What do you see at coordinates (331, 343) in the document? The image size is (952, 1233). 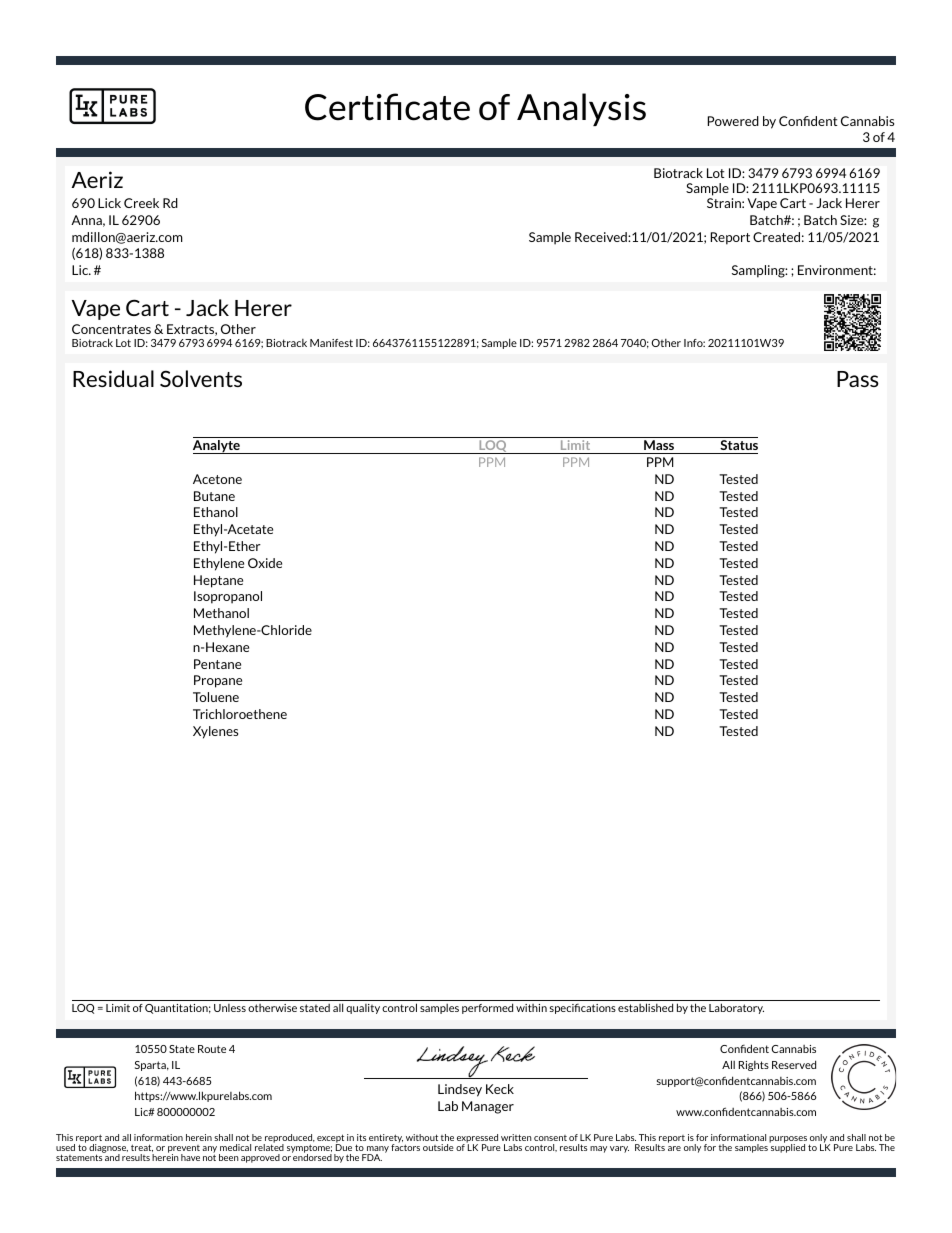 I see `Manifest` at bounding box center [331, 343].
